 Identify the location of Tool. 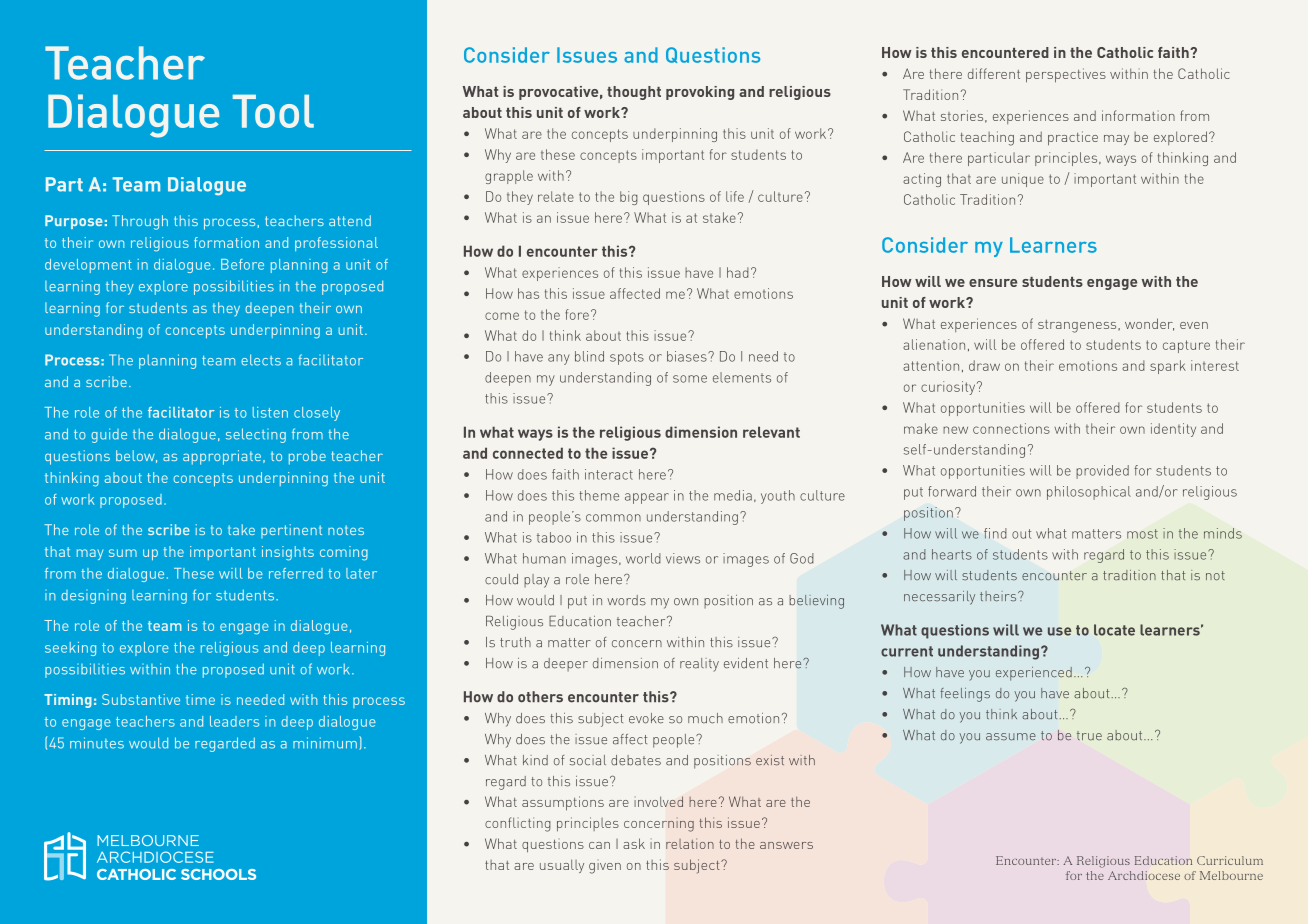
(273, 111).
